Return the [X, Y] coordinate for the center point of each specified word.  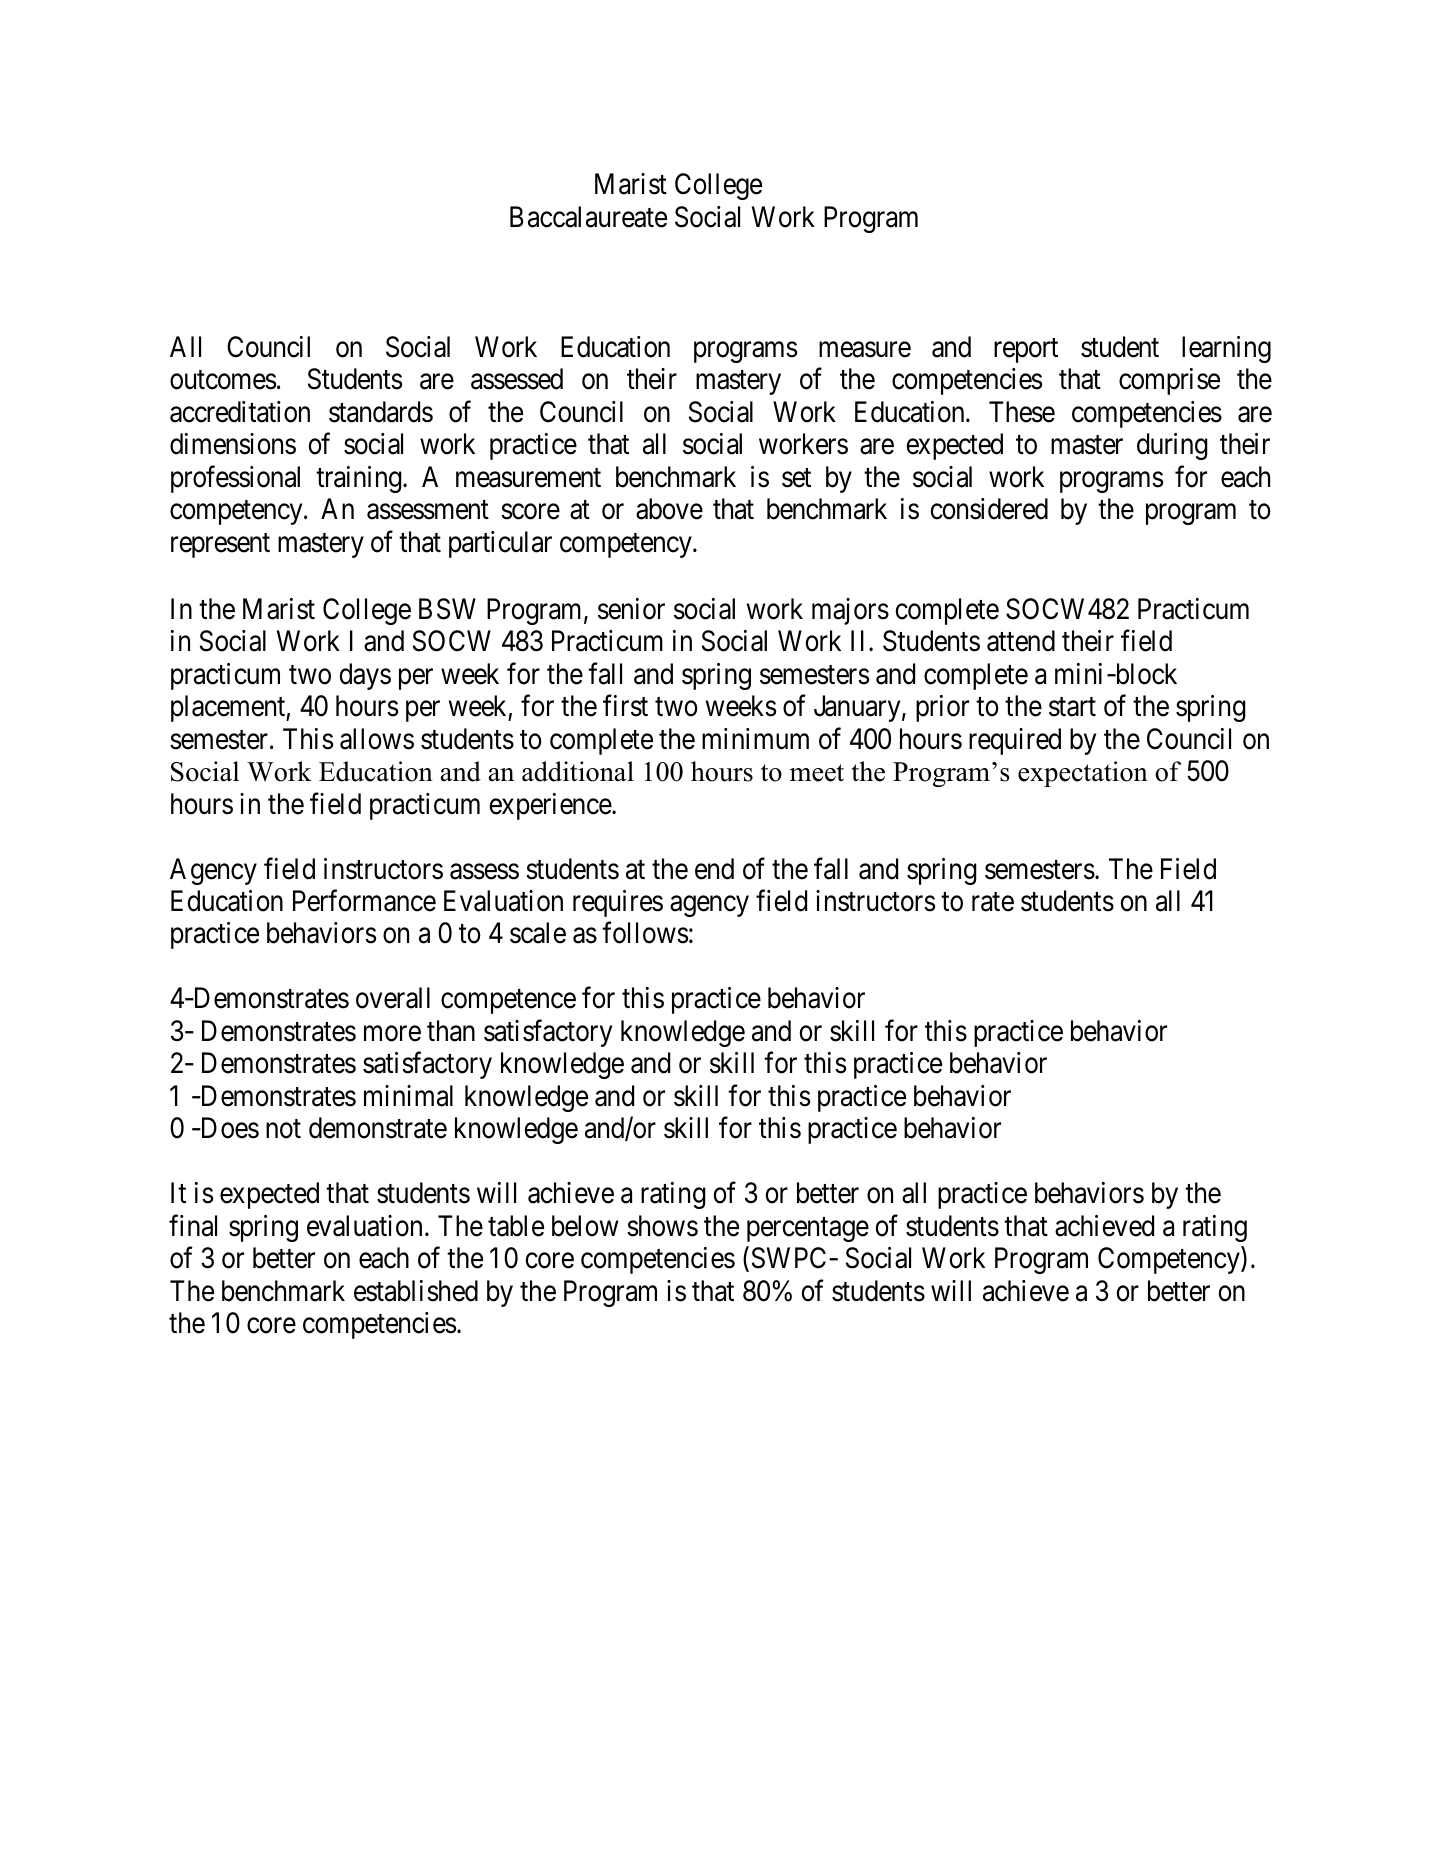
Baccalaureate [588, 217]
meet [817, 773]
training [360, 479]
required [1015, 741]
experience [551, 806]
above [669, 509]
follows [645, 933]
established [416, 1291]
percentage [808, 1230]
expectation [1083, 774]
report [1026, 350]
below [585, 1226]
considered [989, 509]
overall [393, 998]
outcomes [223, 380]
